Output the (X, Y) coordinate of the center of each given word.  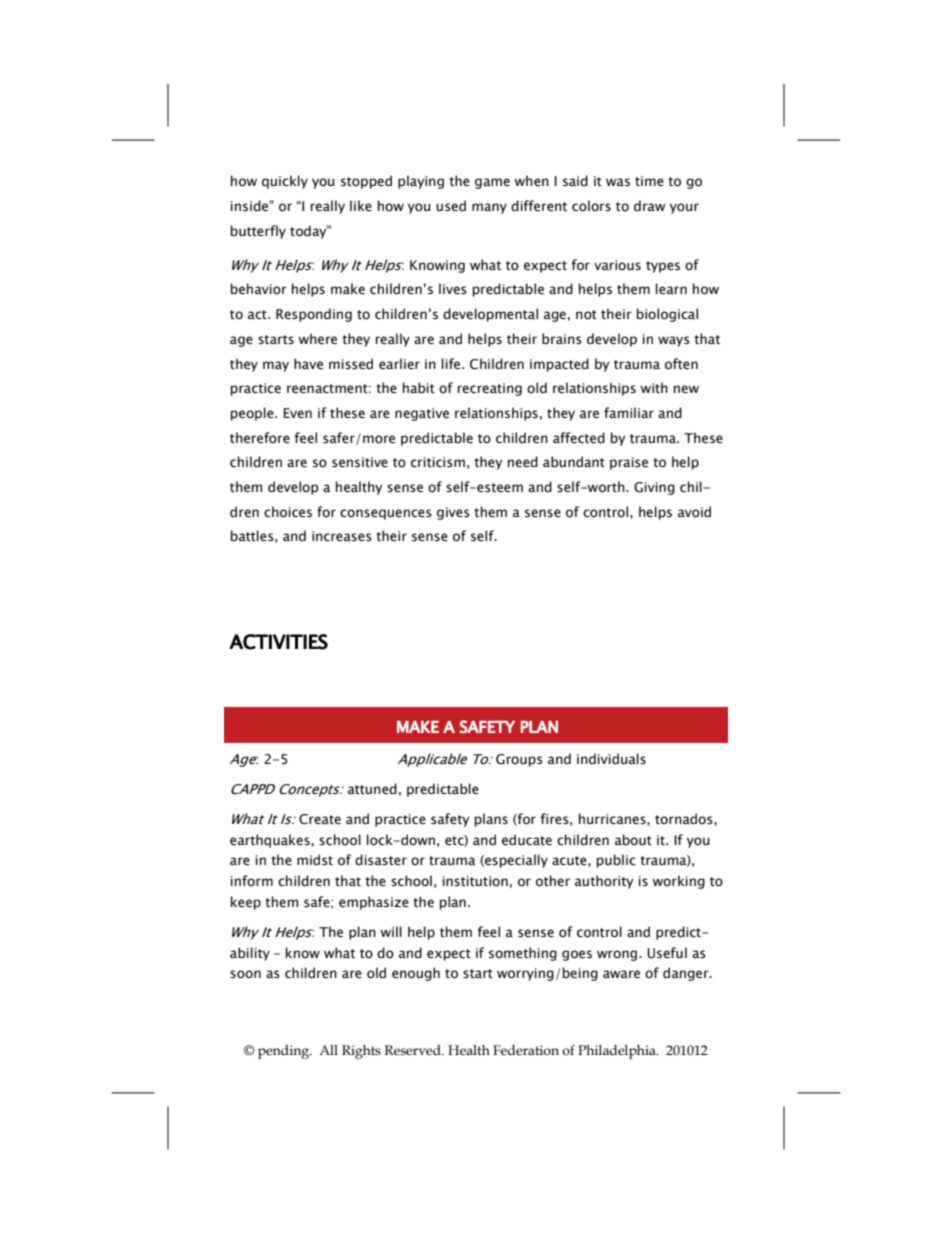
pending (285, 1052)
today (309, 232)
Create (320, 819)
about (633, 840)
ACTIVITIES (279, 642)
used (451, 206)
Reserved (414, 1050)
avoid (694, 512)
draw (650, 205)
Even (297, 413)
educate (527, 840)
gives (453, 513)
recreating (490, 389)
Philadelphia (618, 1052)
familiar (629, 412)
